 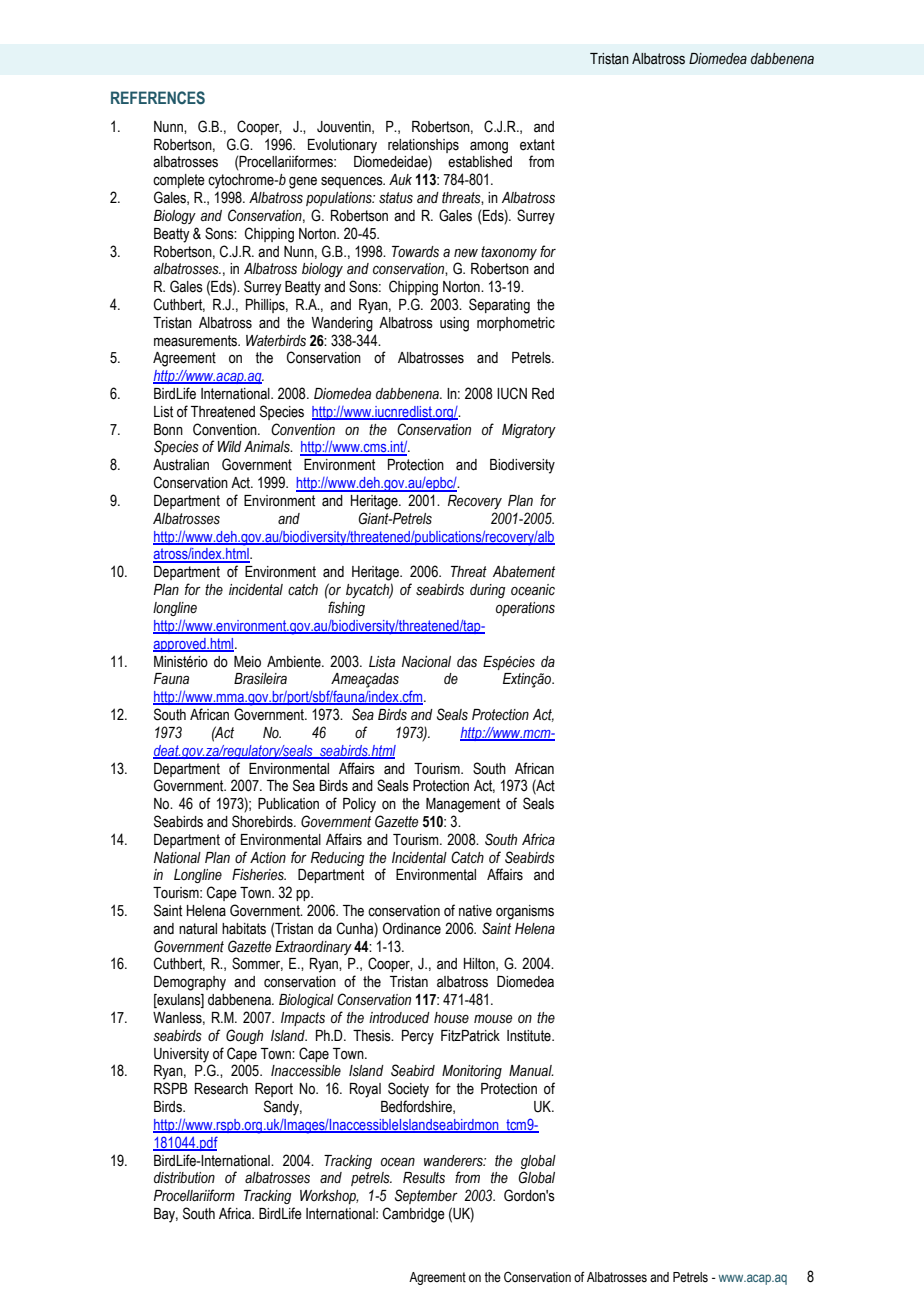 I want to click on measurements, so click(x=197, y=341).
